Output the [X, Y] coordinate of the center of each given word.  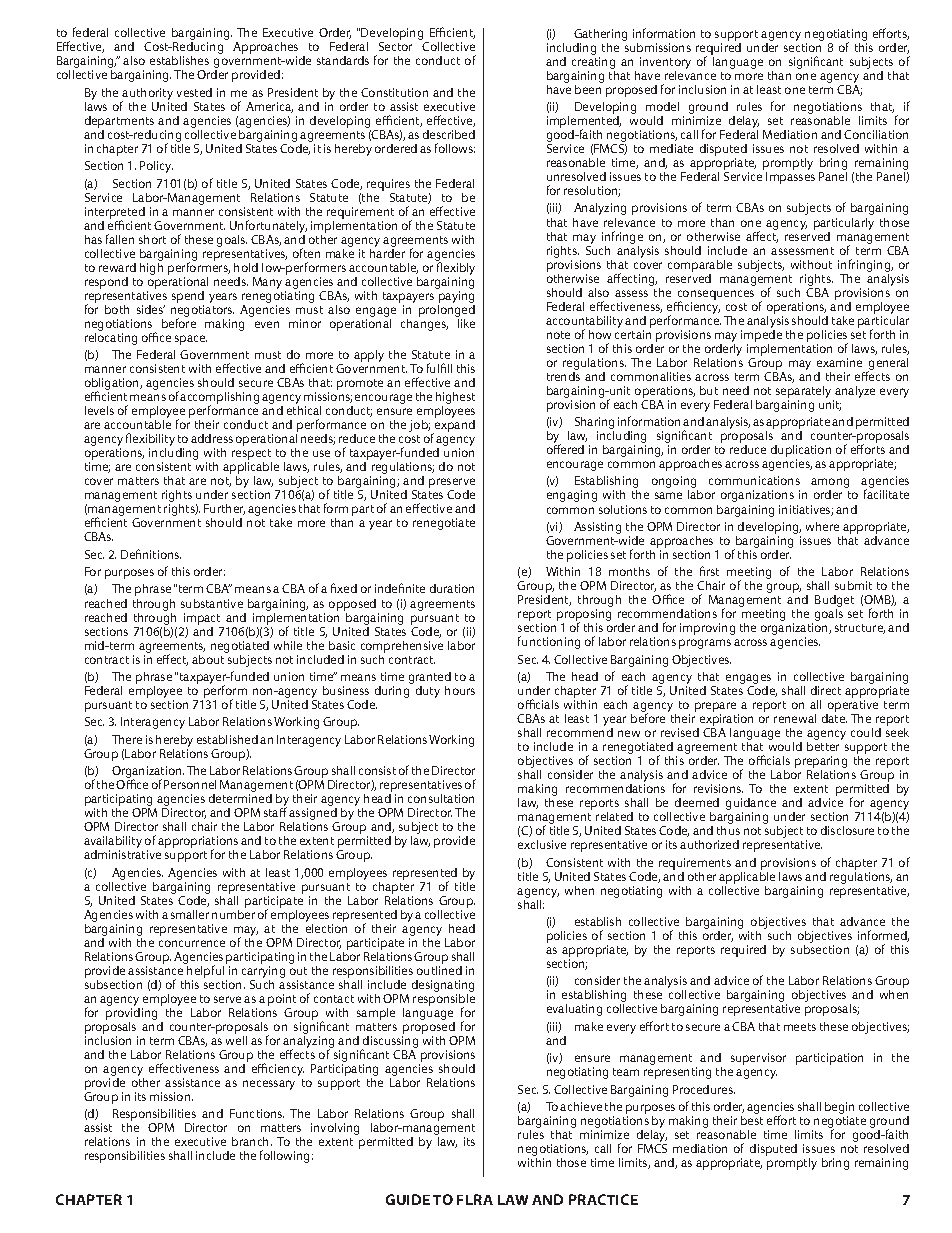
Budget [834, 602]
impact [202, 619]
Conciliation [876, 134]
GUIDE [408, 1199]
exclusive [542, 844]
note [558, 335]
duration [452, 588]
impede [761, 334]
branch [252, 1141]
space [191, 340]
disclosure [847, 830]
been [589, 88]
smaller [190, 914]
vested [194, 92]
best [752, 1120]
